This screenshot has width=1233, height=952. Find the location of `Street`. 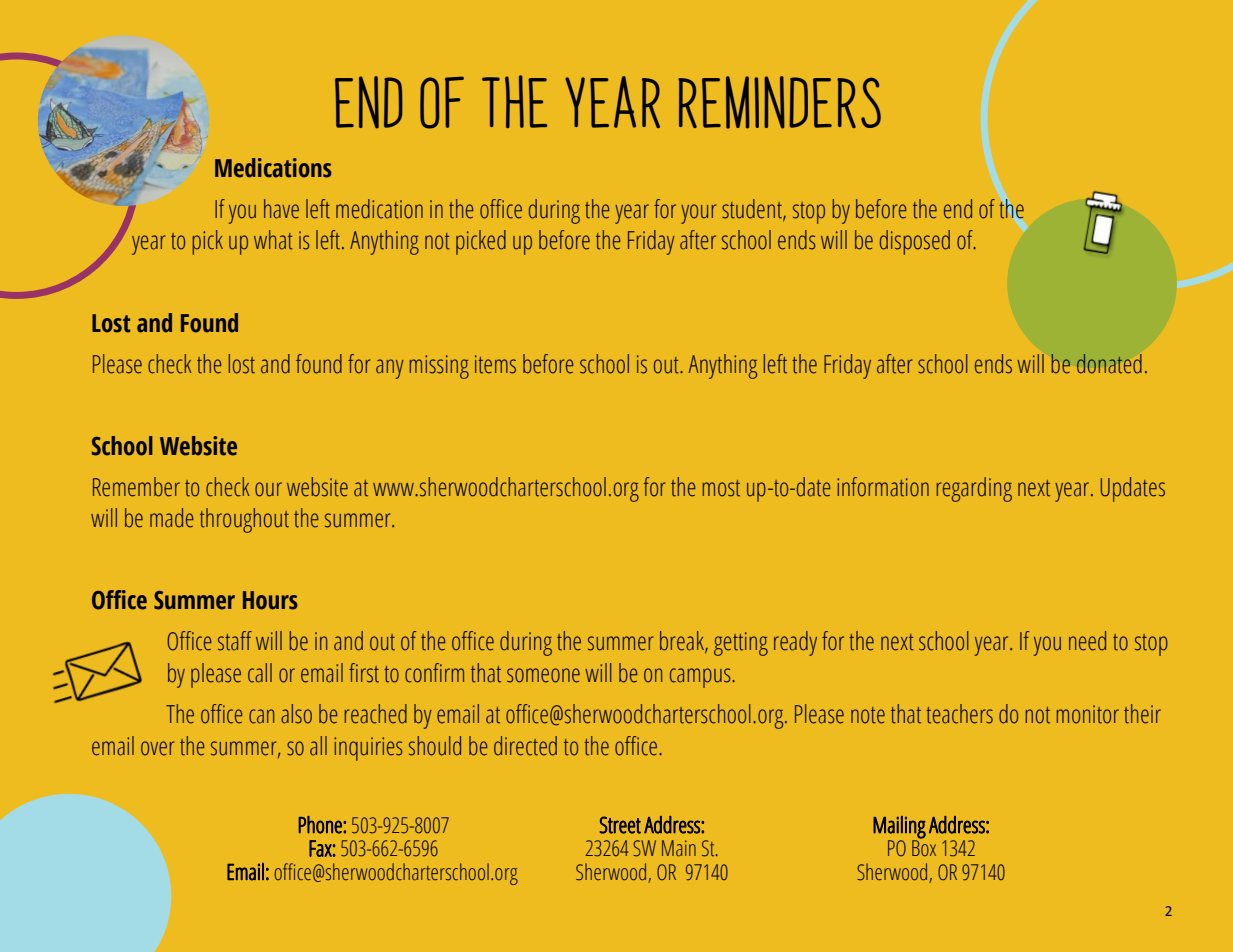

Street is located at coordinates (620, 825).
